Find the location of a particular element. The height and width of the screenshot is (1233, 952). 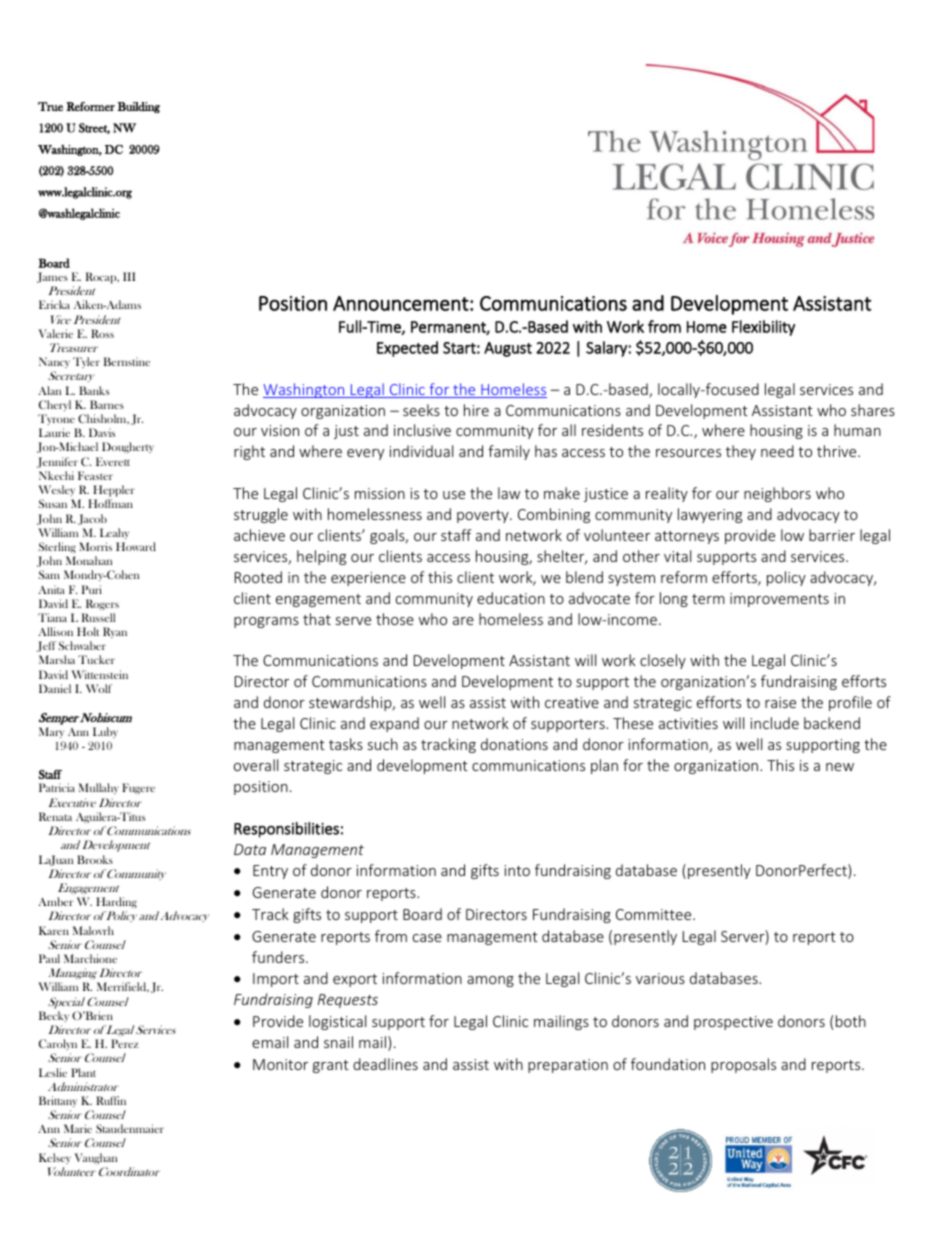

Expected is located at coordinates (407, 349).
